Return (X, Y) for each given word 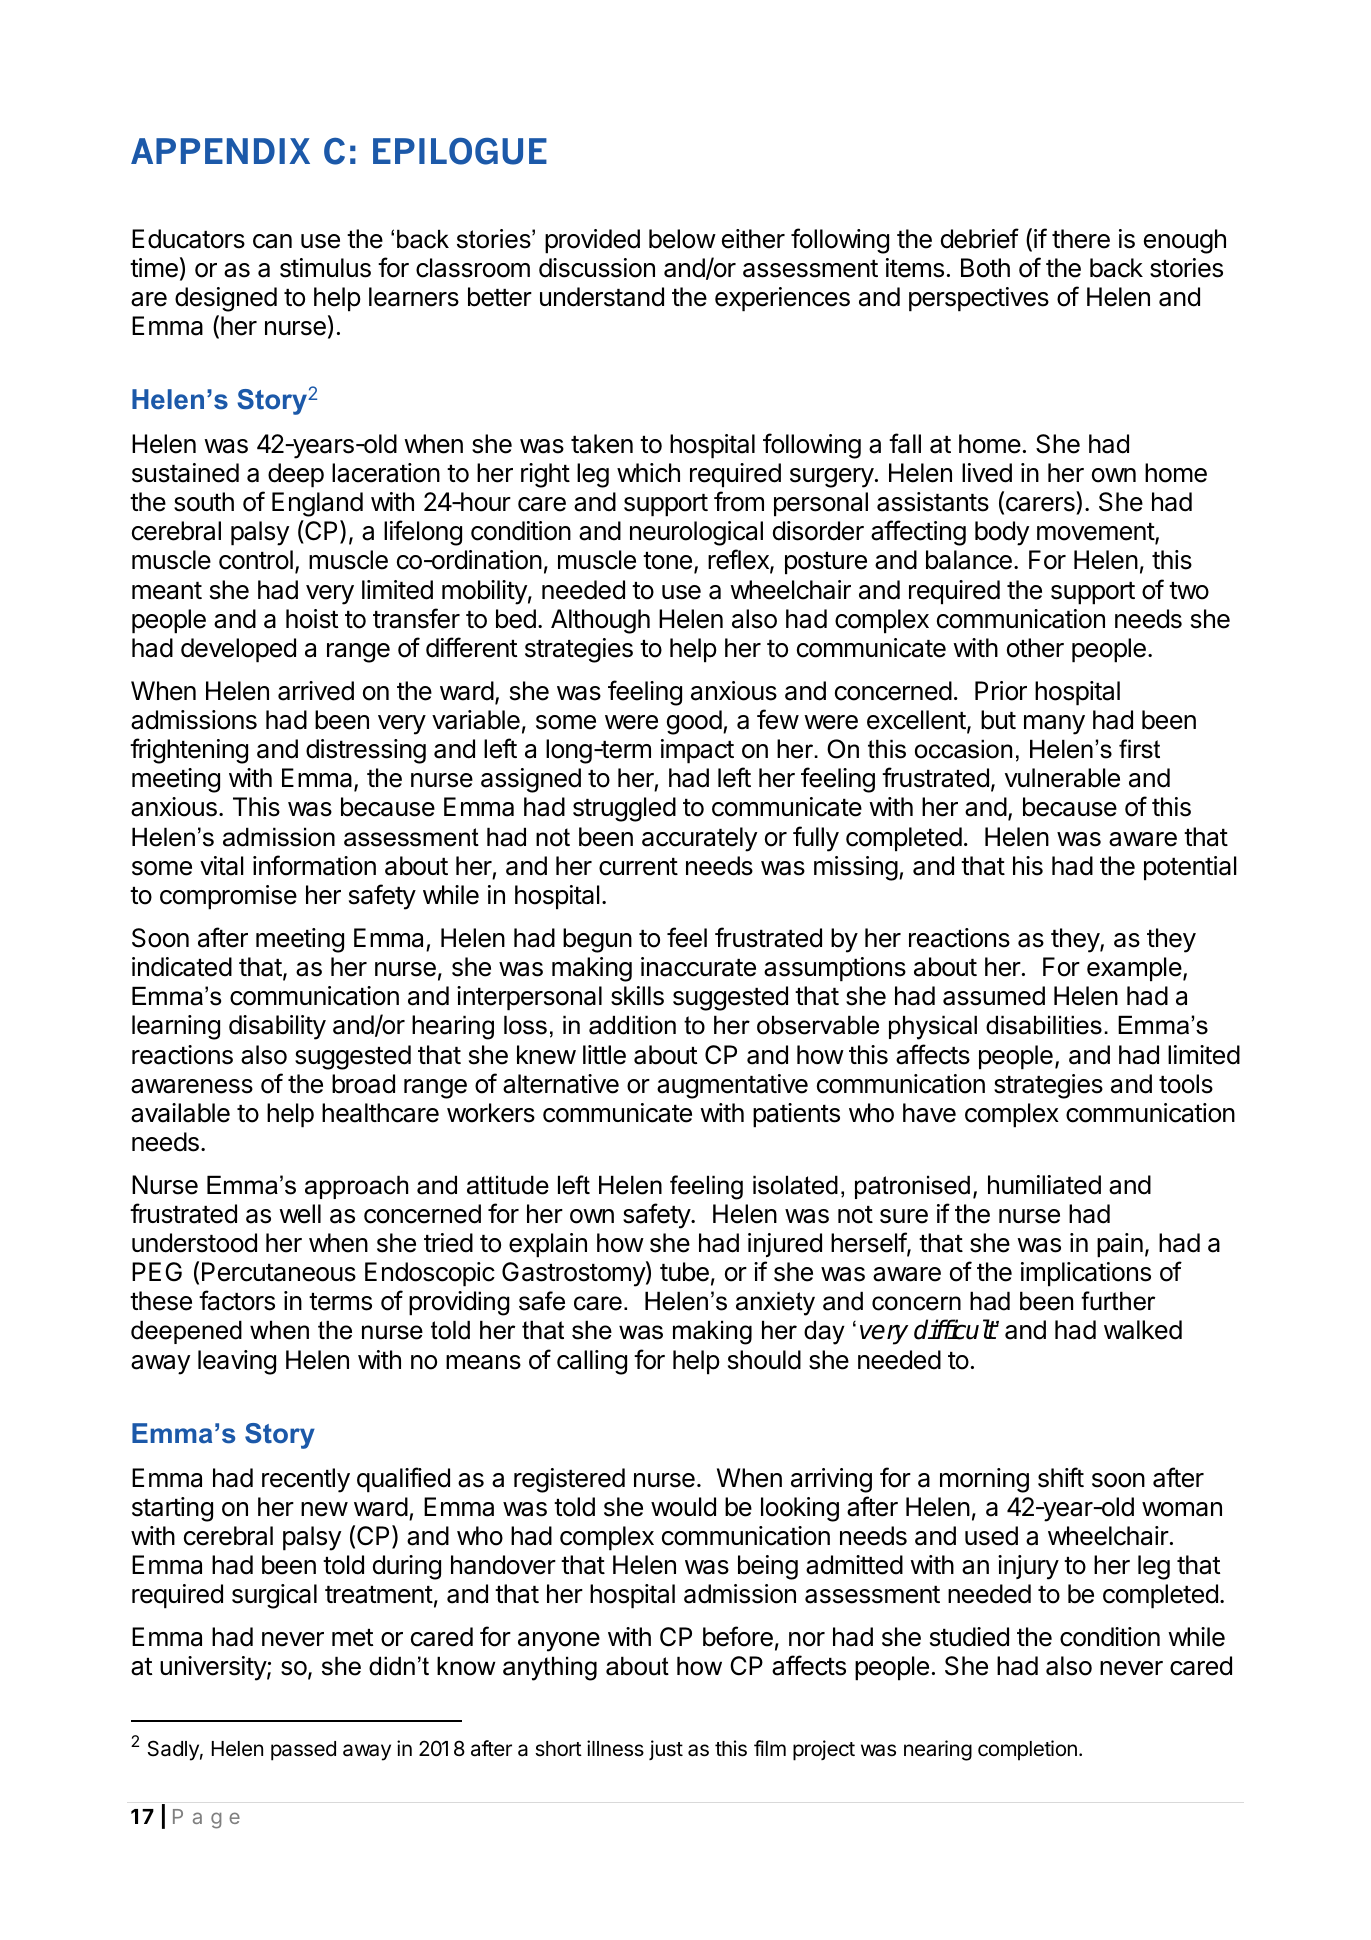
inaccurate (698, 967)
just (666, 1750)
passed (303, 1751)
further (1118, 1301)
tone (667, 561)
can (272, 241)
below (682, 239)
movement (1096, 533)
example (1134, 969)
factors (237, 1300)
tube (684, 1272)
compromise (228, 897)
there (1081, 239)
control (256, 560)
